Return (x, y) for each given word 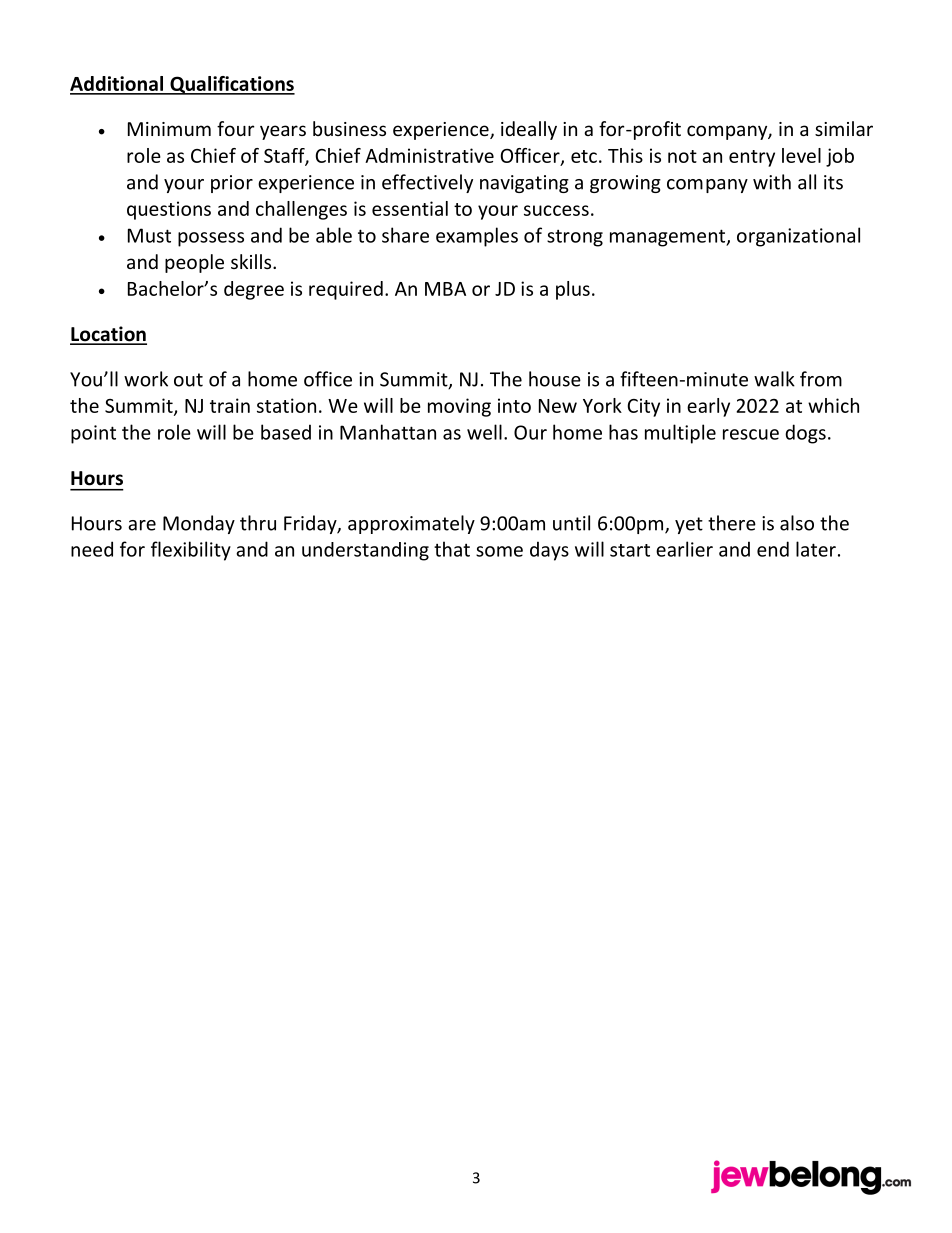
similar (844, 128)
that (452, 549)
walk (774, 379)
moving (459, 407)
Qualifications (231, 85)
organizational (798, 237)
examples (477, 237)
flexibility (191, 551)
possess (211, 239)
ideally (529, 130)
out (188, 380)
